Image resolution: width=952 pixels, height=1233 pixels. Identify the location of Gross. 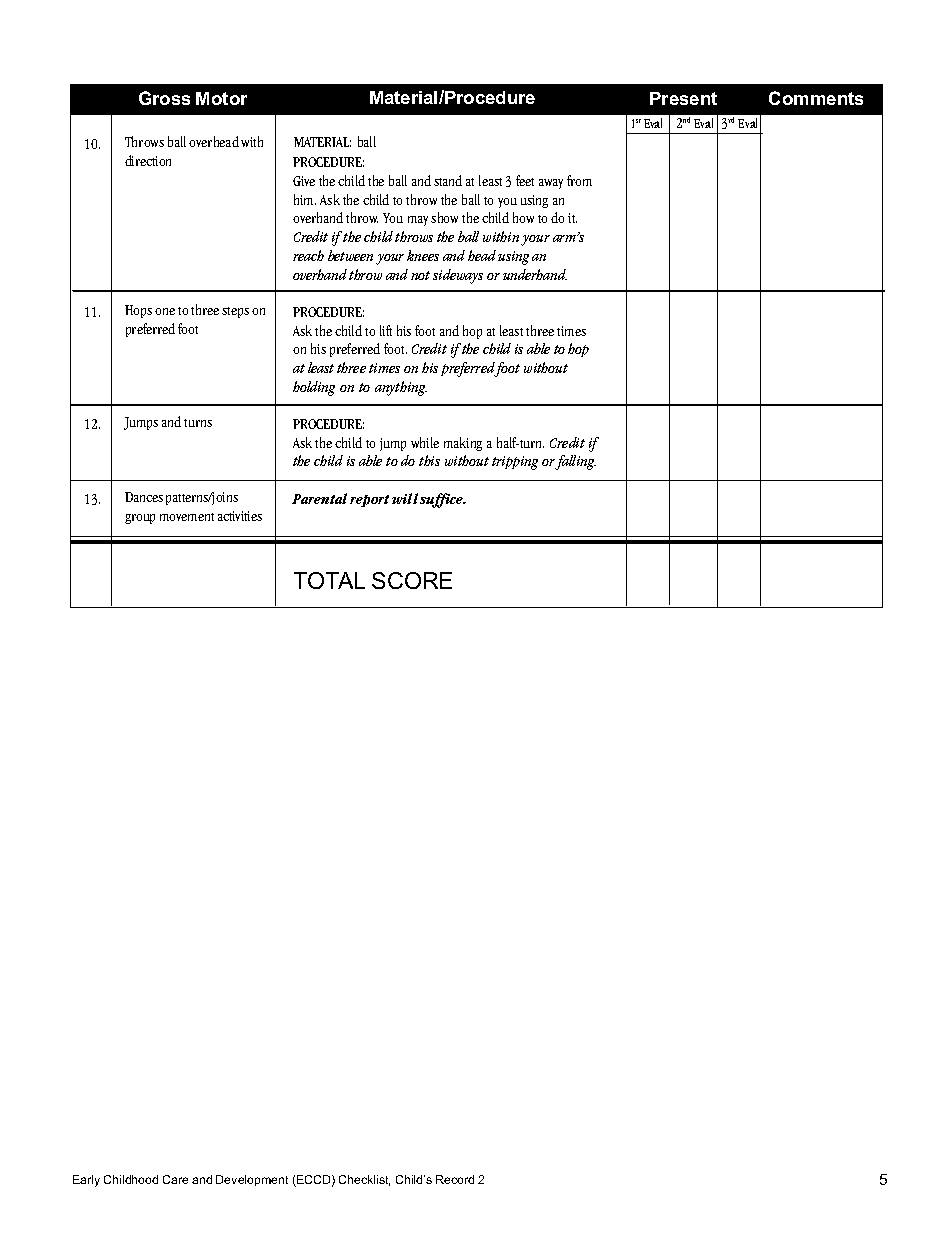
(164, 98).
